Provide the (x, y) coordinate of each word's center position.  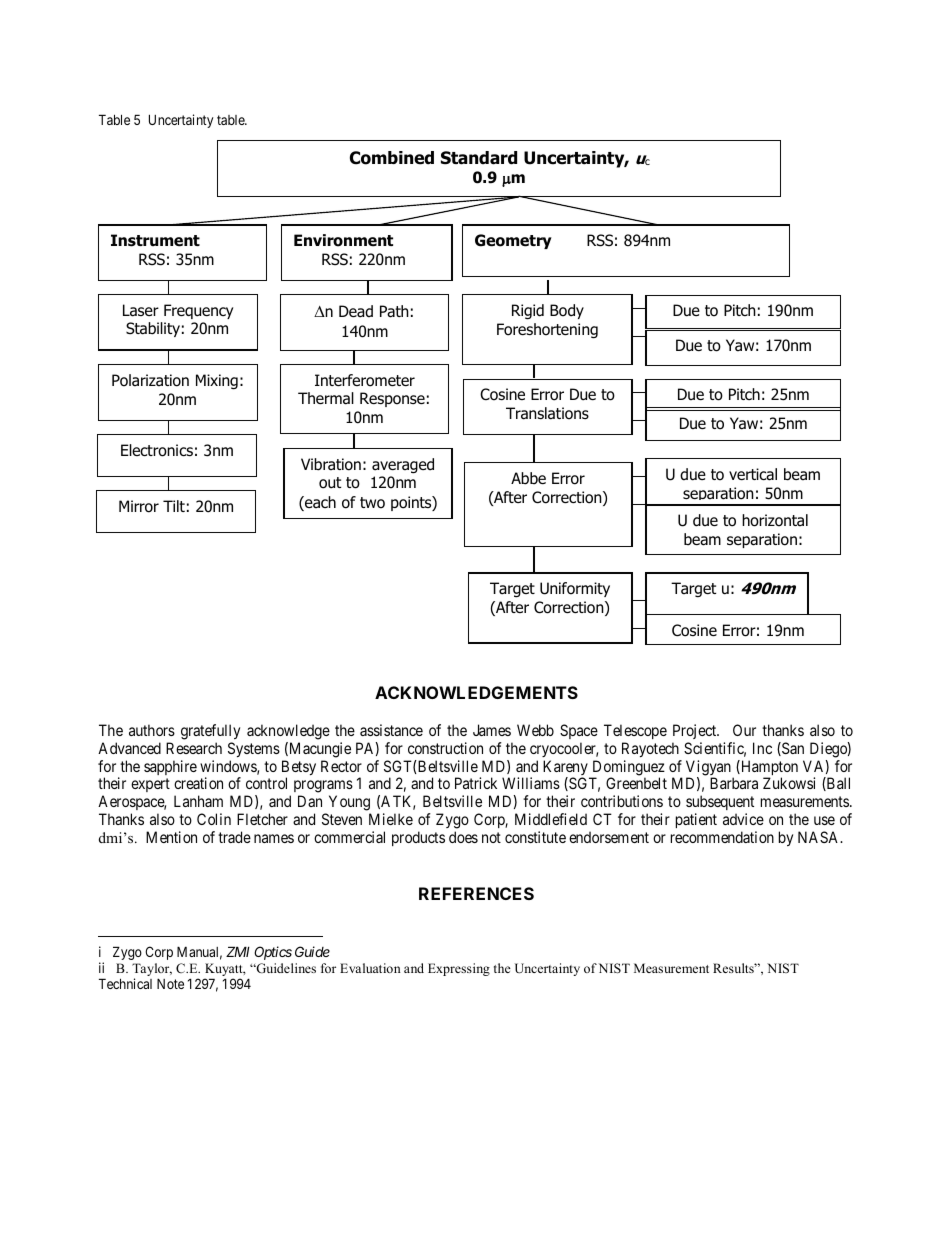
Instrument (155, 240)
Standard (479, 158)
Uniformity (575, 589)
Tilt (174, 506)
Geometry (513, 241)
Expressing (459, 969)
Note (170, 983)
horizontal (775, 520)
